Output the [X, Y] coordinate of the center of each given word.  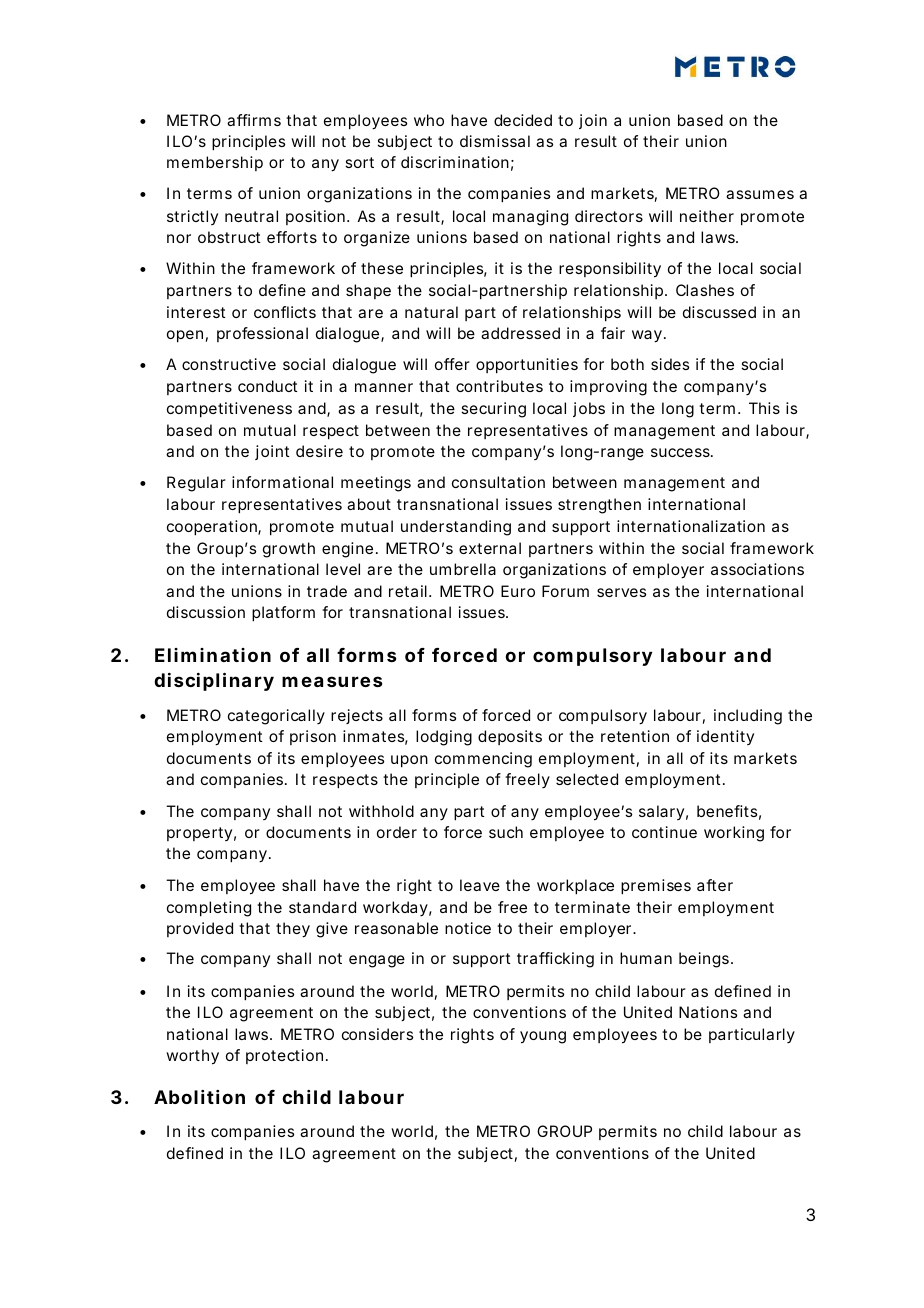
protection [286, 1056]
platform [283, 614]
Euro [518, 591]
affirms [254, 120]
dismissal [495, 141]
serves [621, 592]
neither [707, 216]
